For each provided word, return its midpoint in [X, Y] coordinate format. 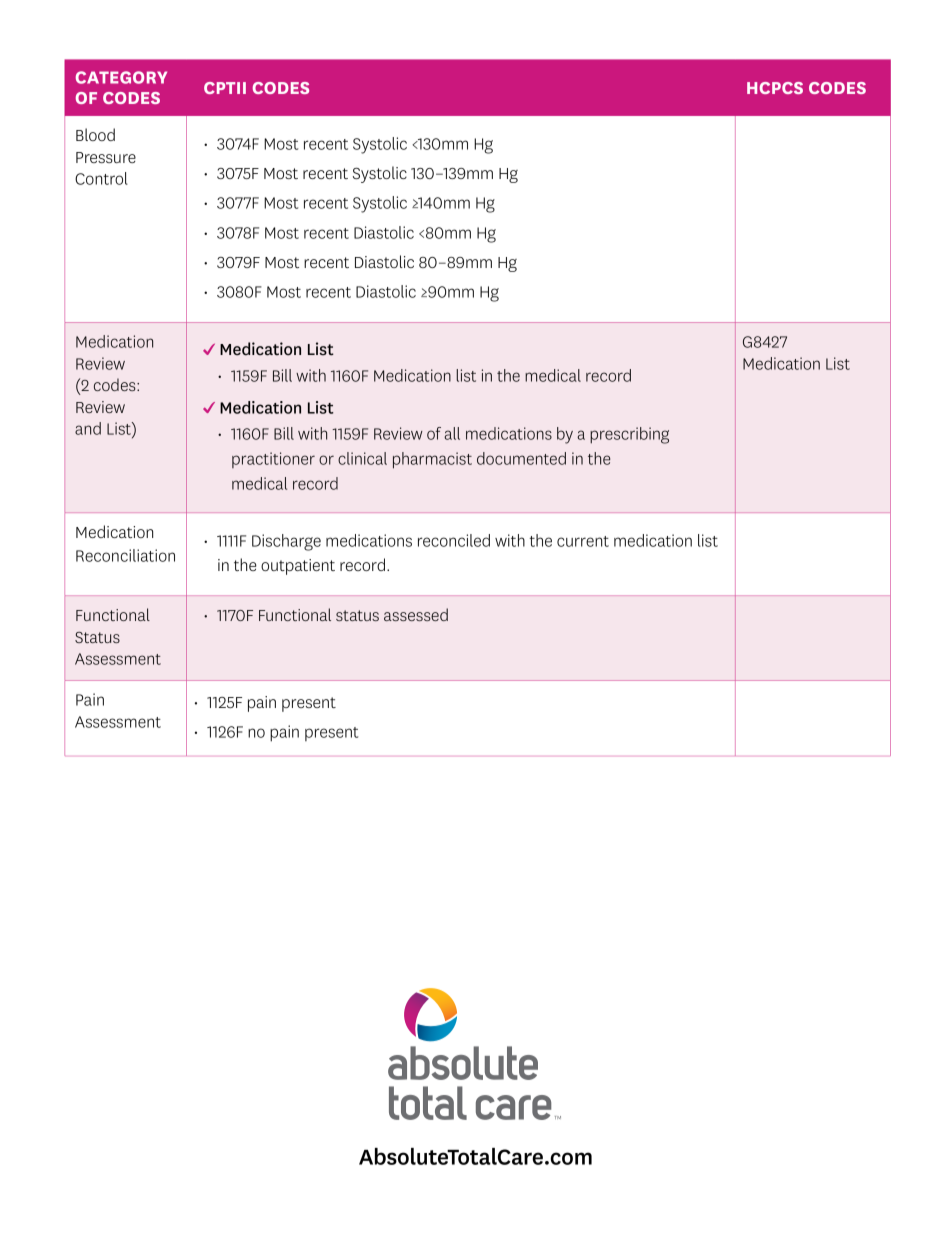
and [88, 428]
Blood [95, 134]
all [452, 433]
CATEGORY [121, 77]
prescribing [629, 435]
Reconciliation [125, 555]
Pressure [106, 157]
